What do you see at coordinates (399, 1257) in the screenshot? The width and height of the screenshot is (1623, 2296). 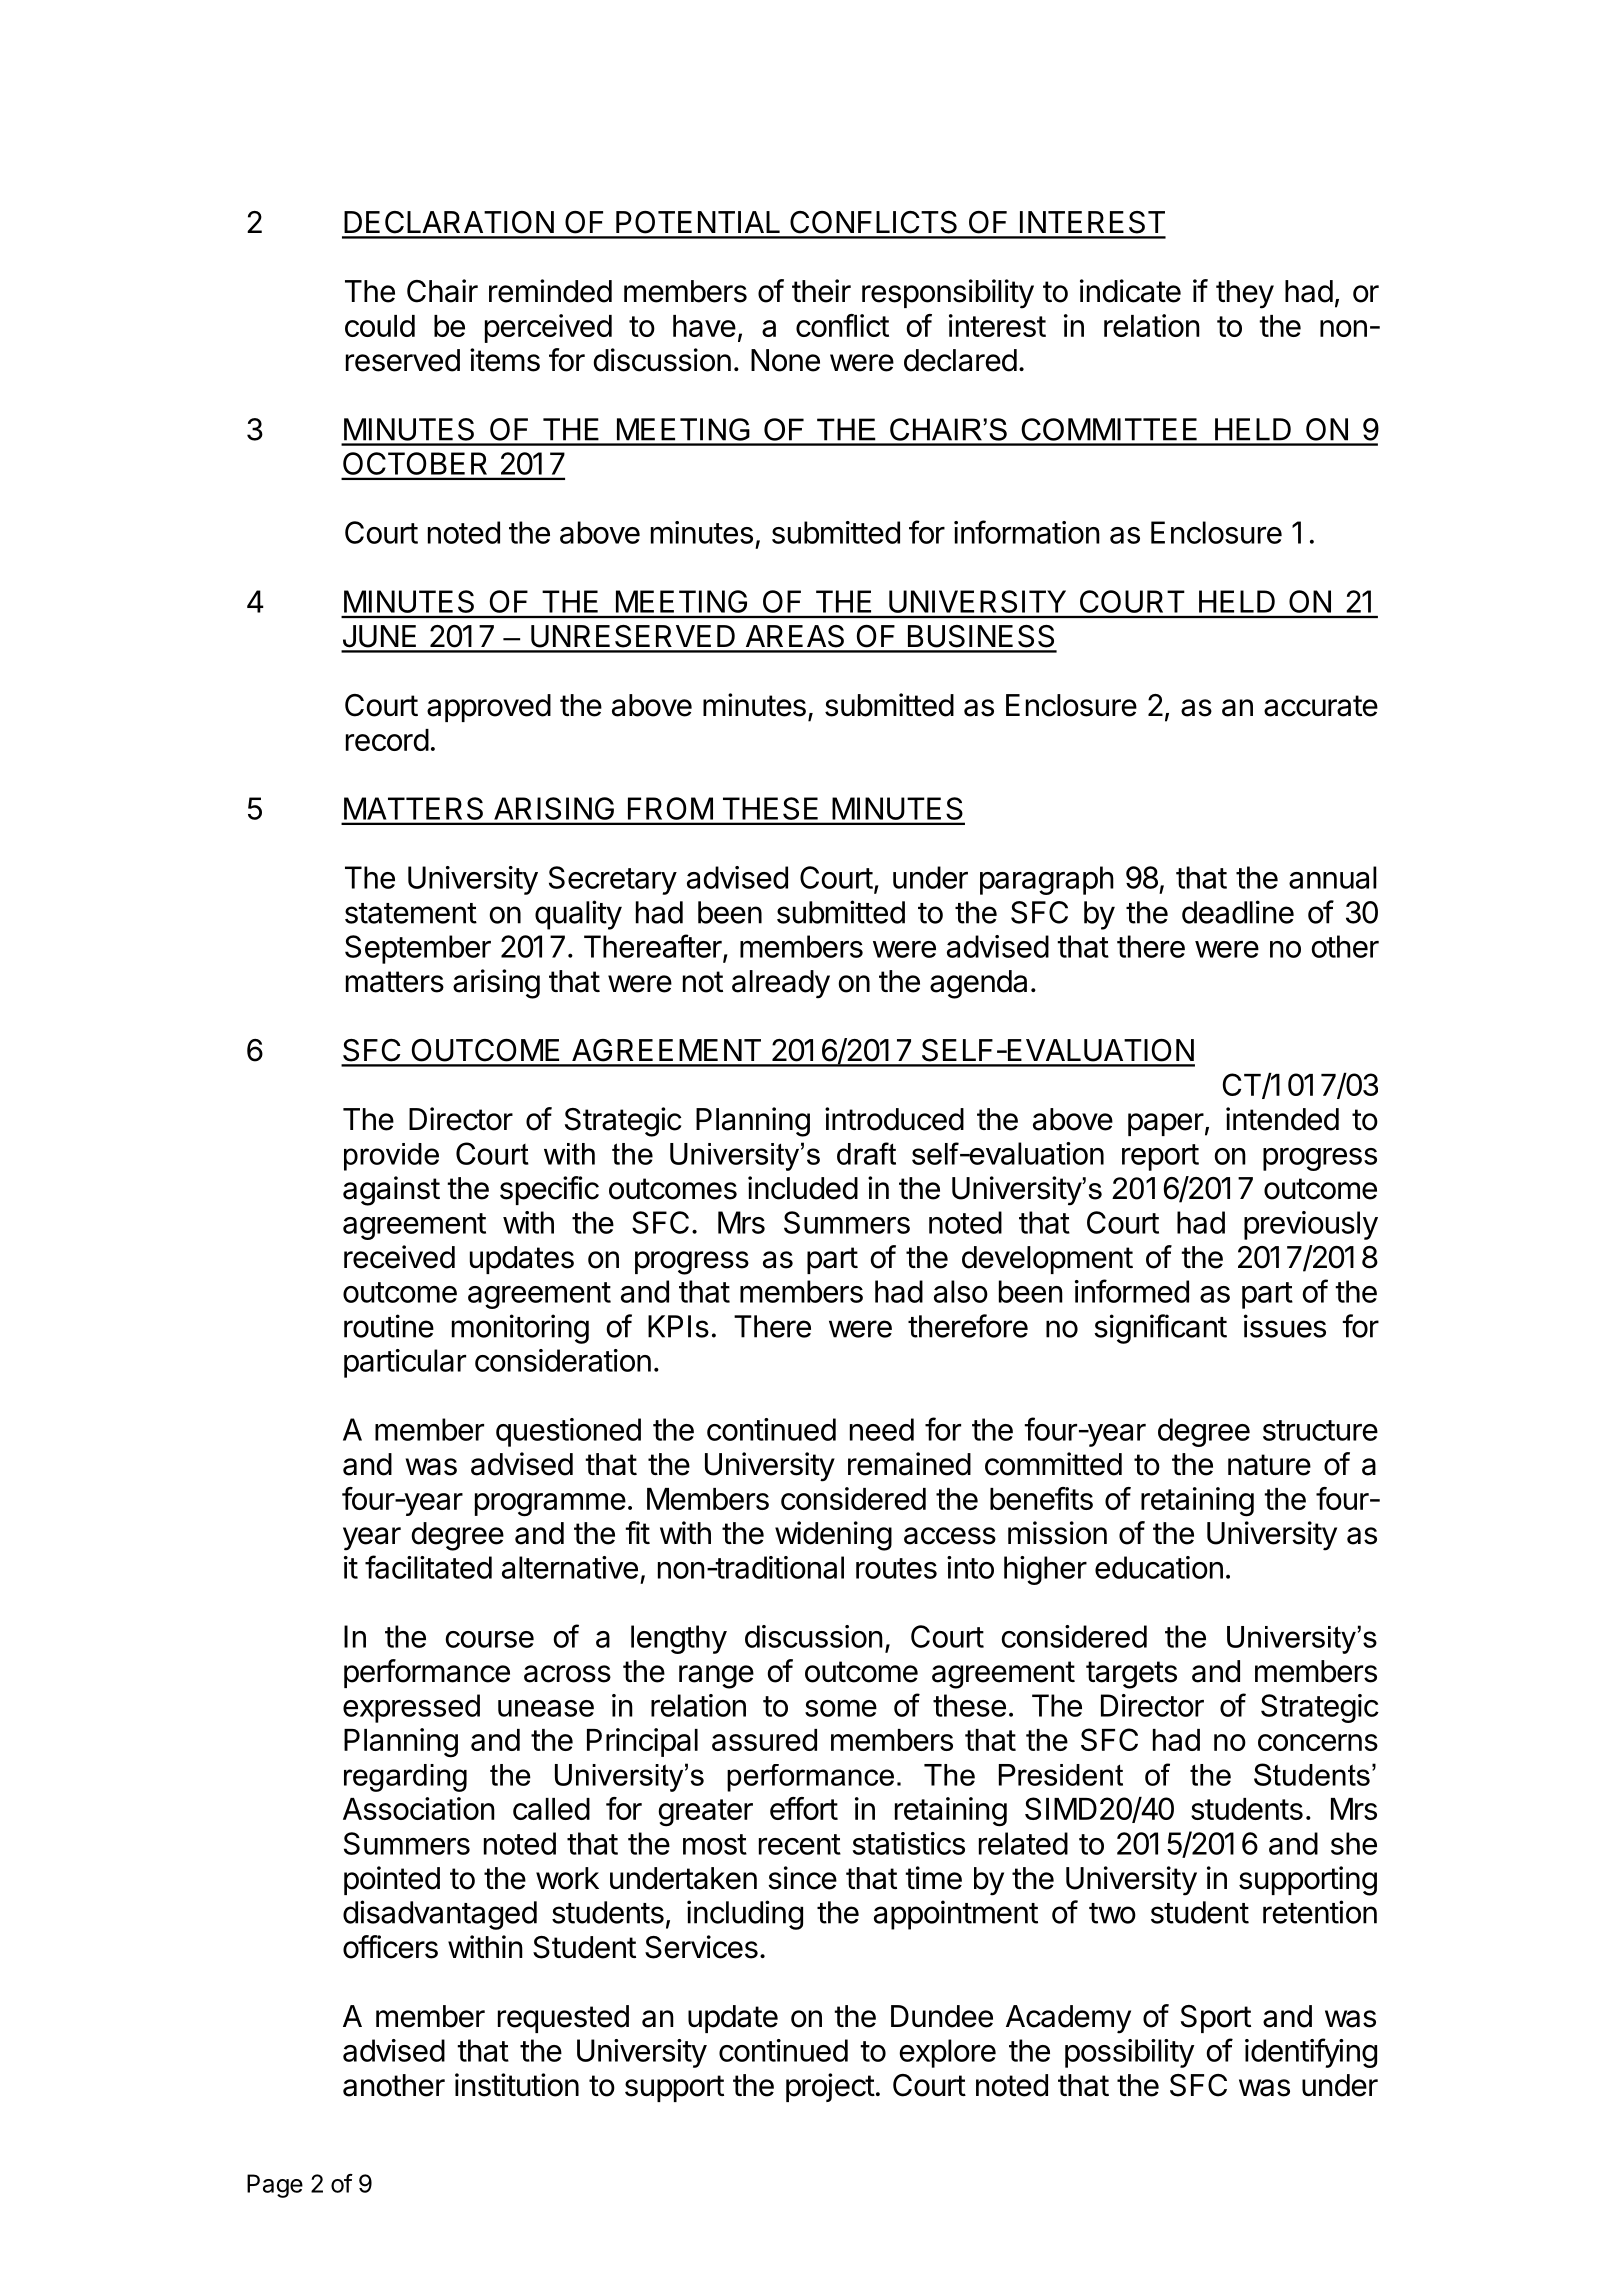 I see `received` at bounding box center [399, 1257].
